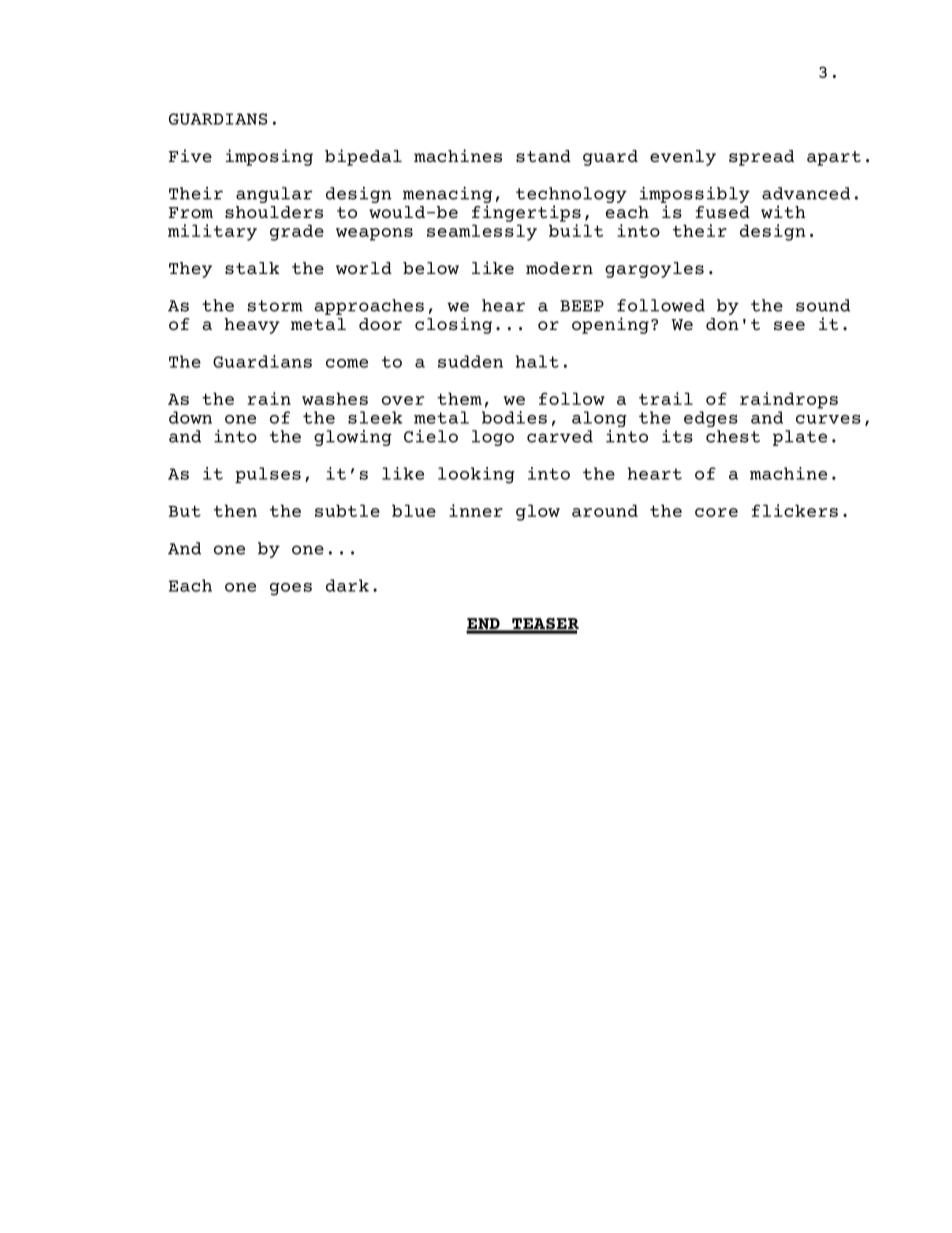  What do you see at coordinates (716, 512) in the screenshot?
I see `core` at bounding box center [716, 512].
